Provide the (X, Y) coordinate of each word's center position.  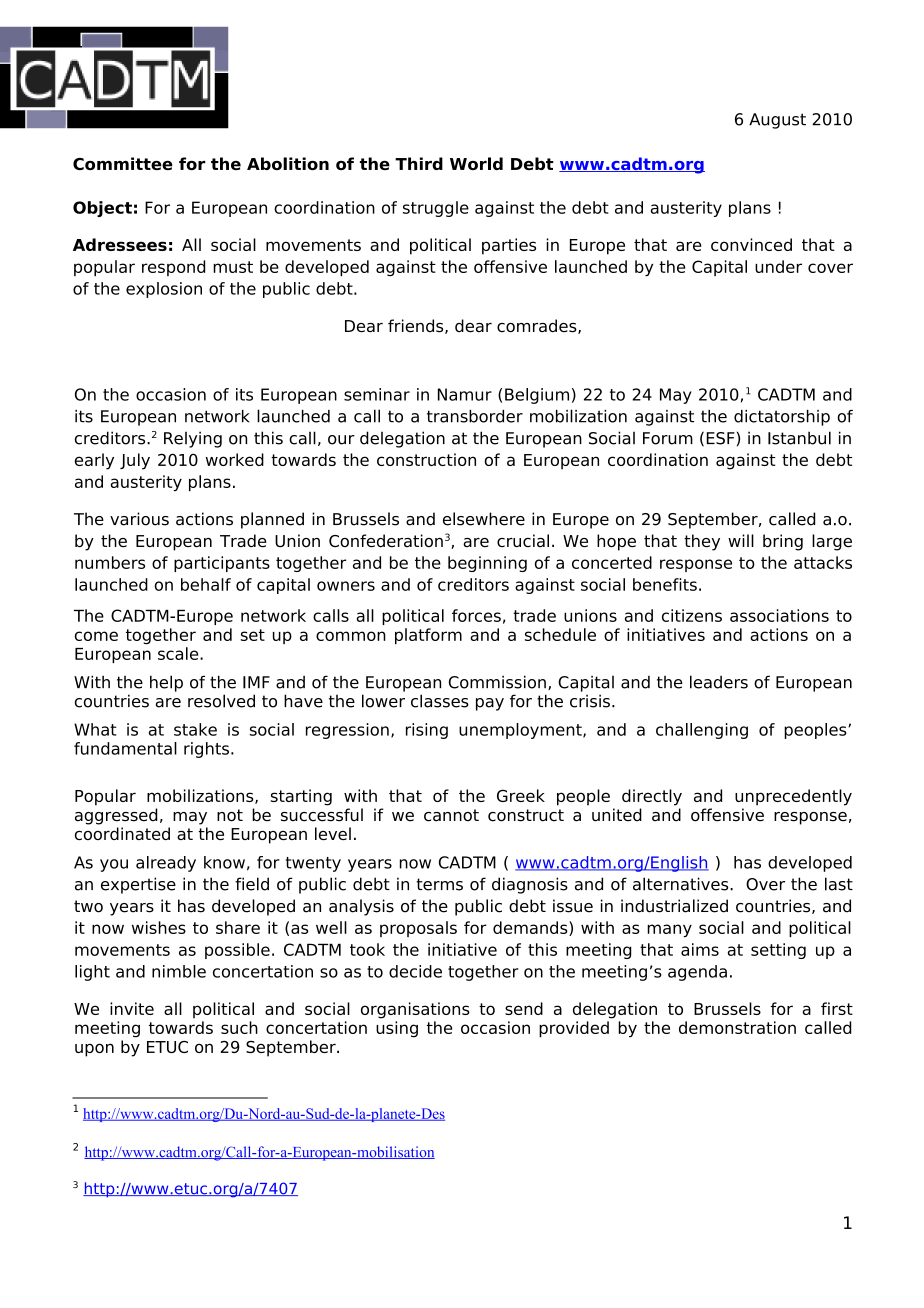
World (476, 163)
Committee (123, 163)
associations (779, 615)
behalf (206, 584)
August (777, 121)
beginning (487, 564)
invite (132, 1008)
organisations (415, 1010)
